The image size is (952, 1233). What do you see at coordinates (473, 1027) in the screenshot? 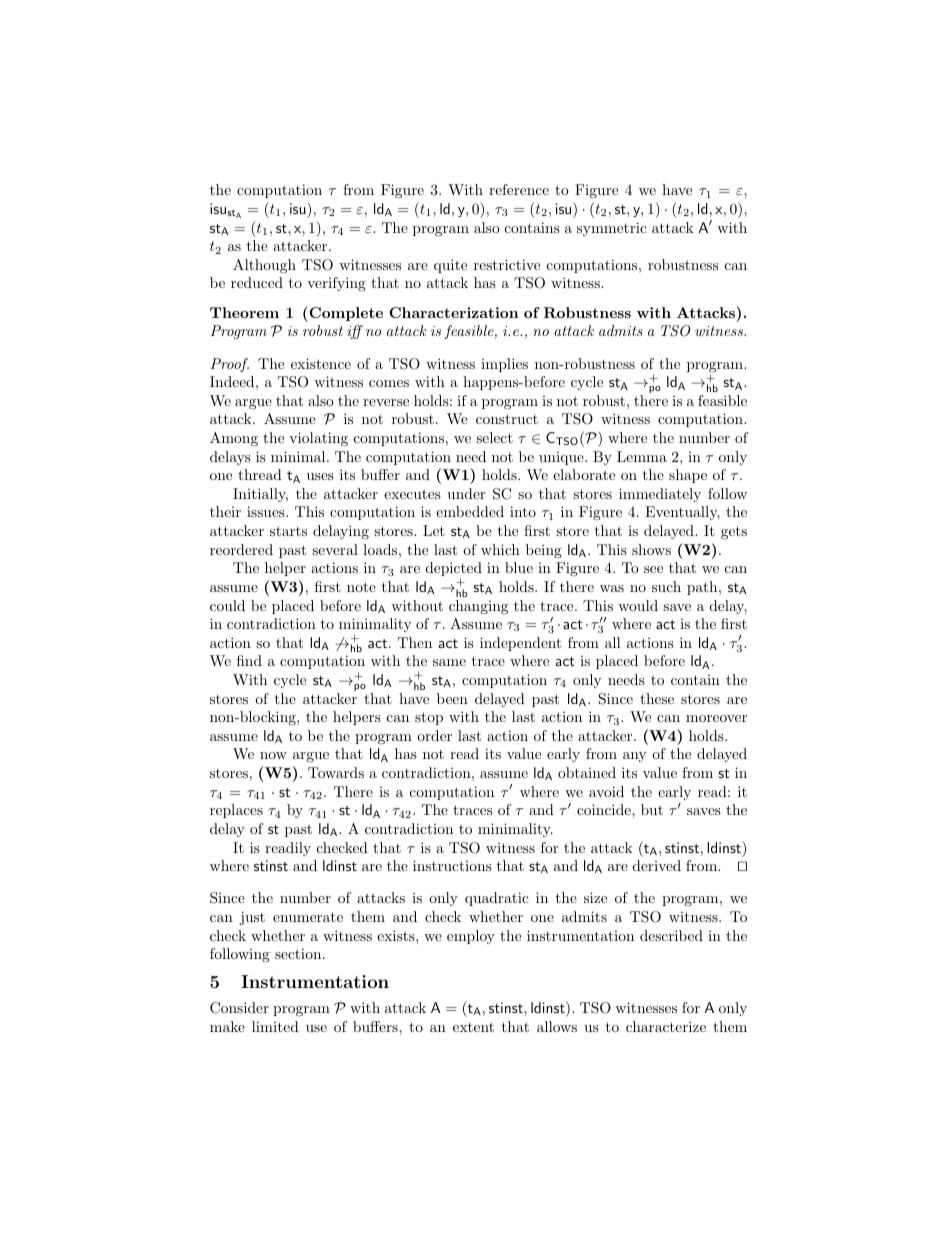
I see `extent` at bounding box center [473, 1027].
